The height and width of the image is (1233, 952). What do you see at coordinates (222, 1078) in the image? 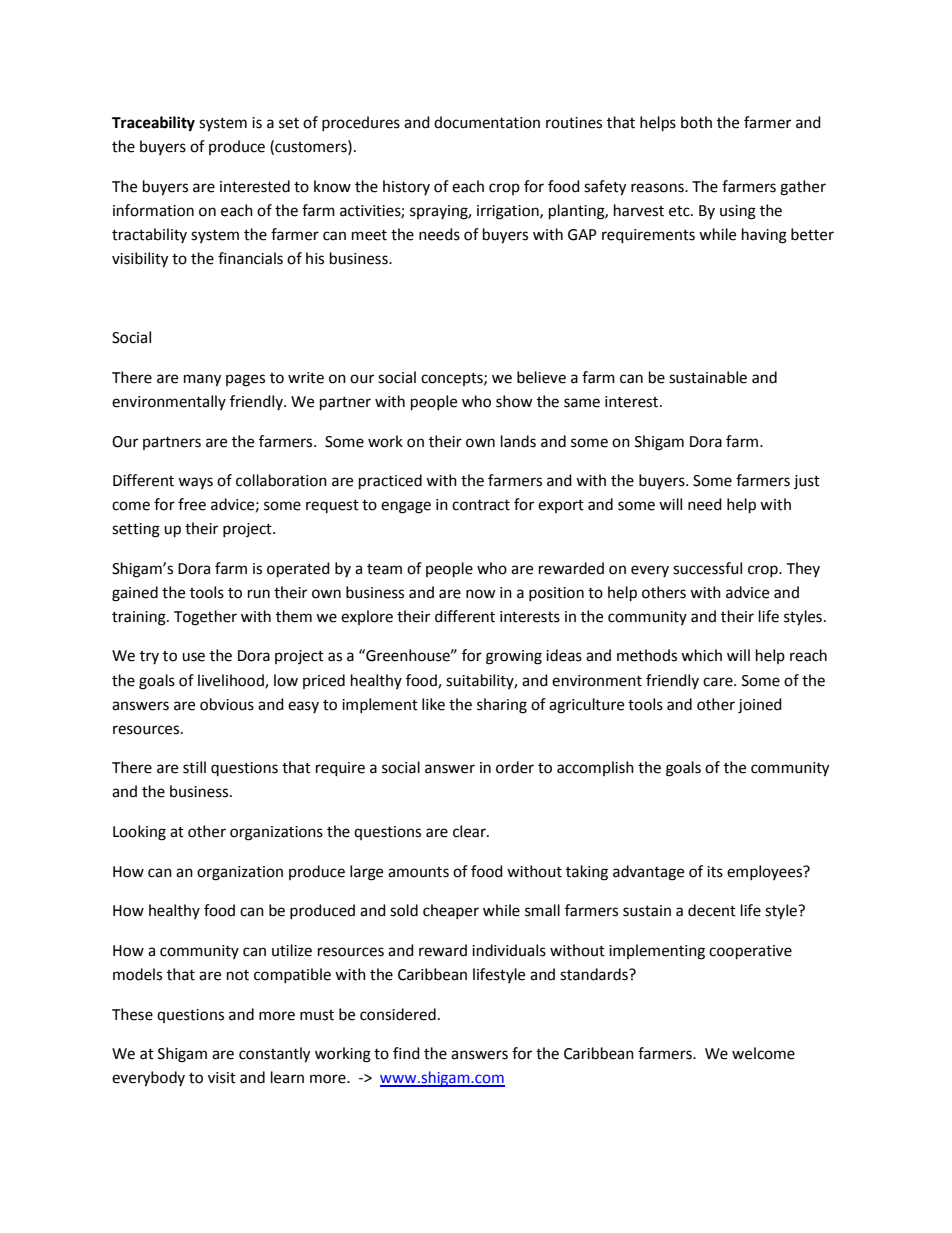
I see `visit` at bounding box center [222, 1078].
